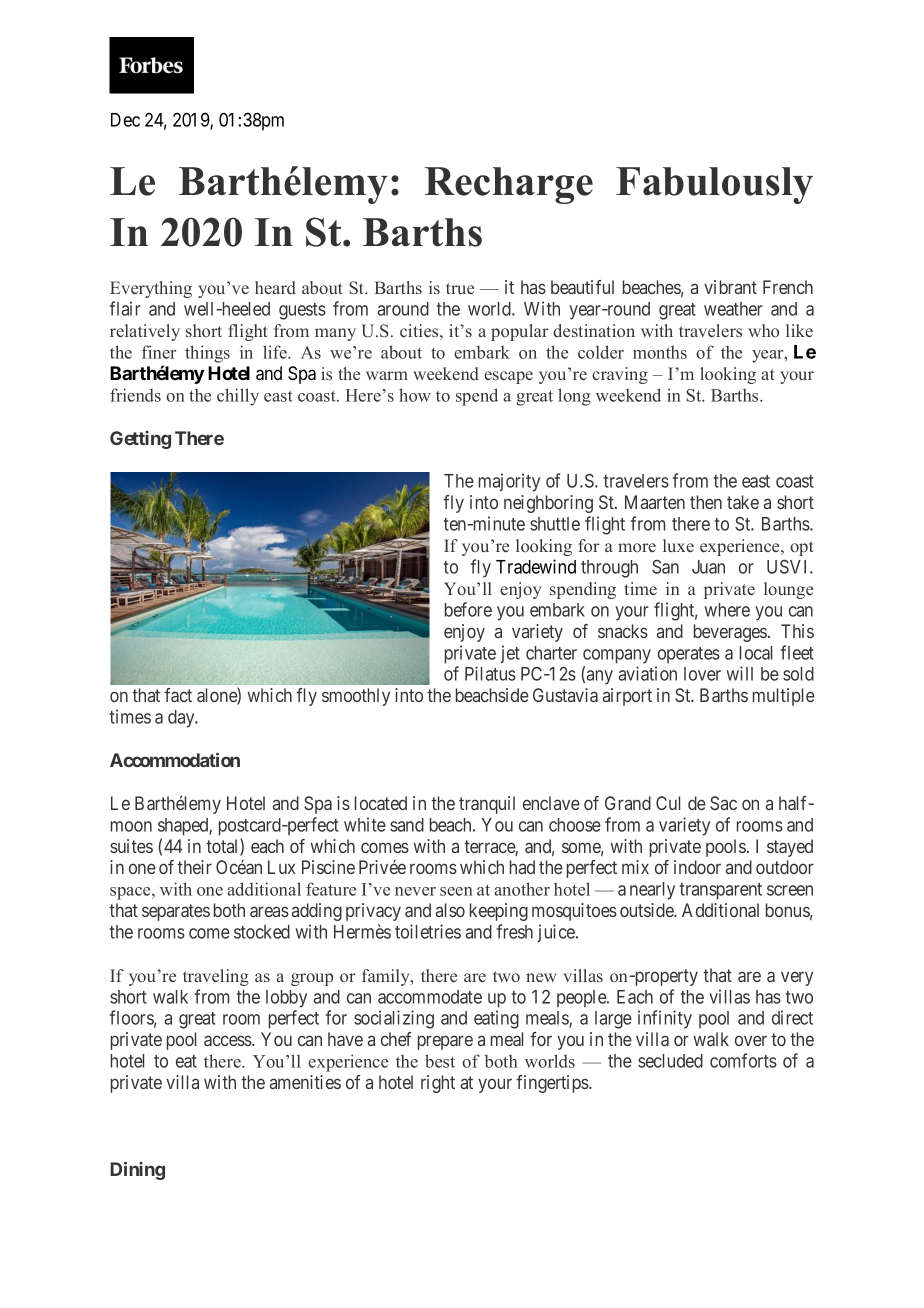  What do you see at coordinates (487, 805) in the screenshot?
I see `tranquil` at bounding box center [487, 805].
